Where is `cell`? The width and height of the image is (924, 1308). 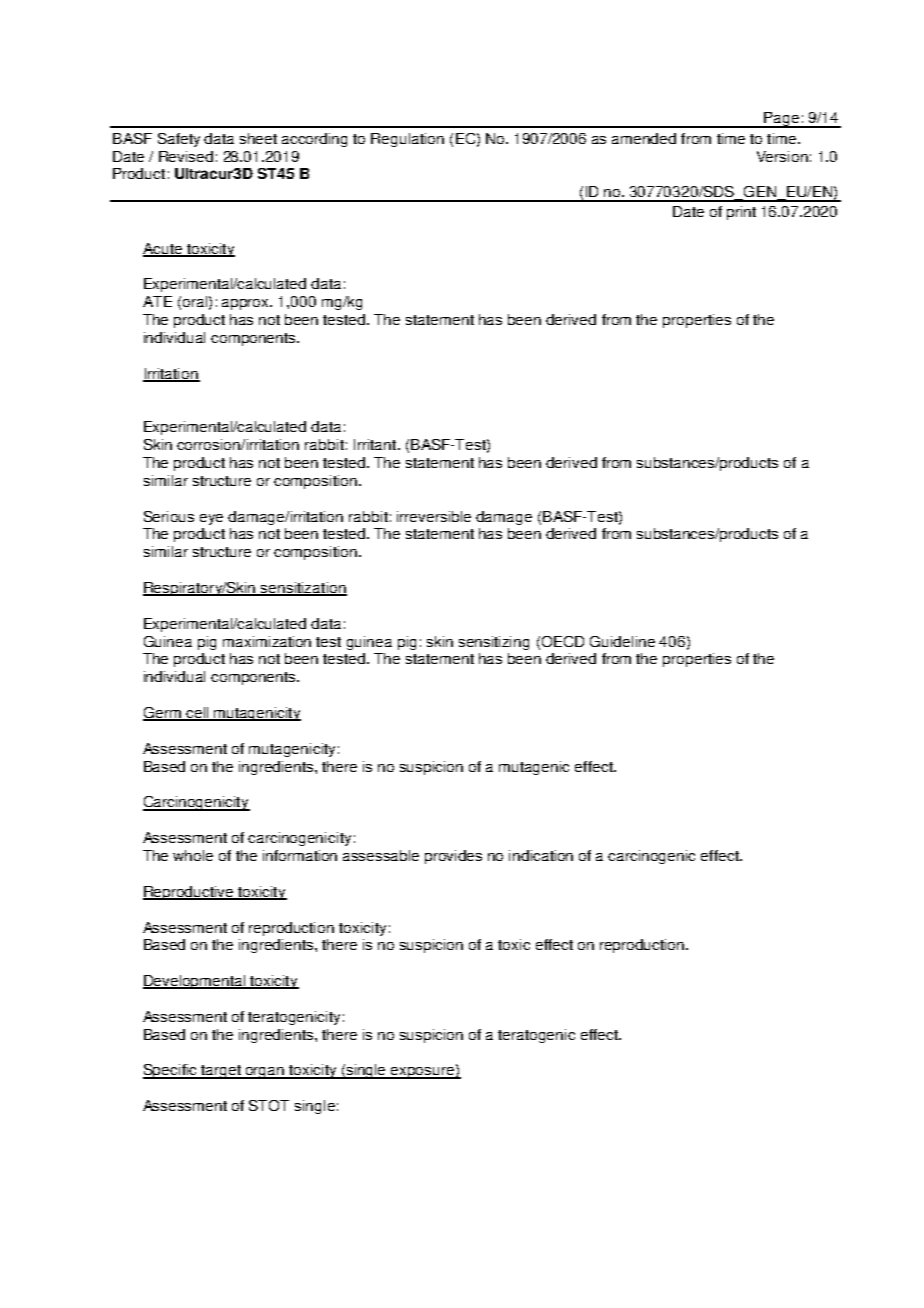
cell is located at coordinates (197, 714).
